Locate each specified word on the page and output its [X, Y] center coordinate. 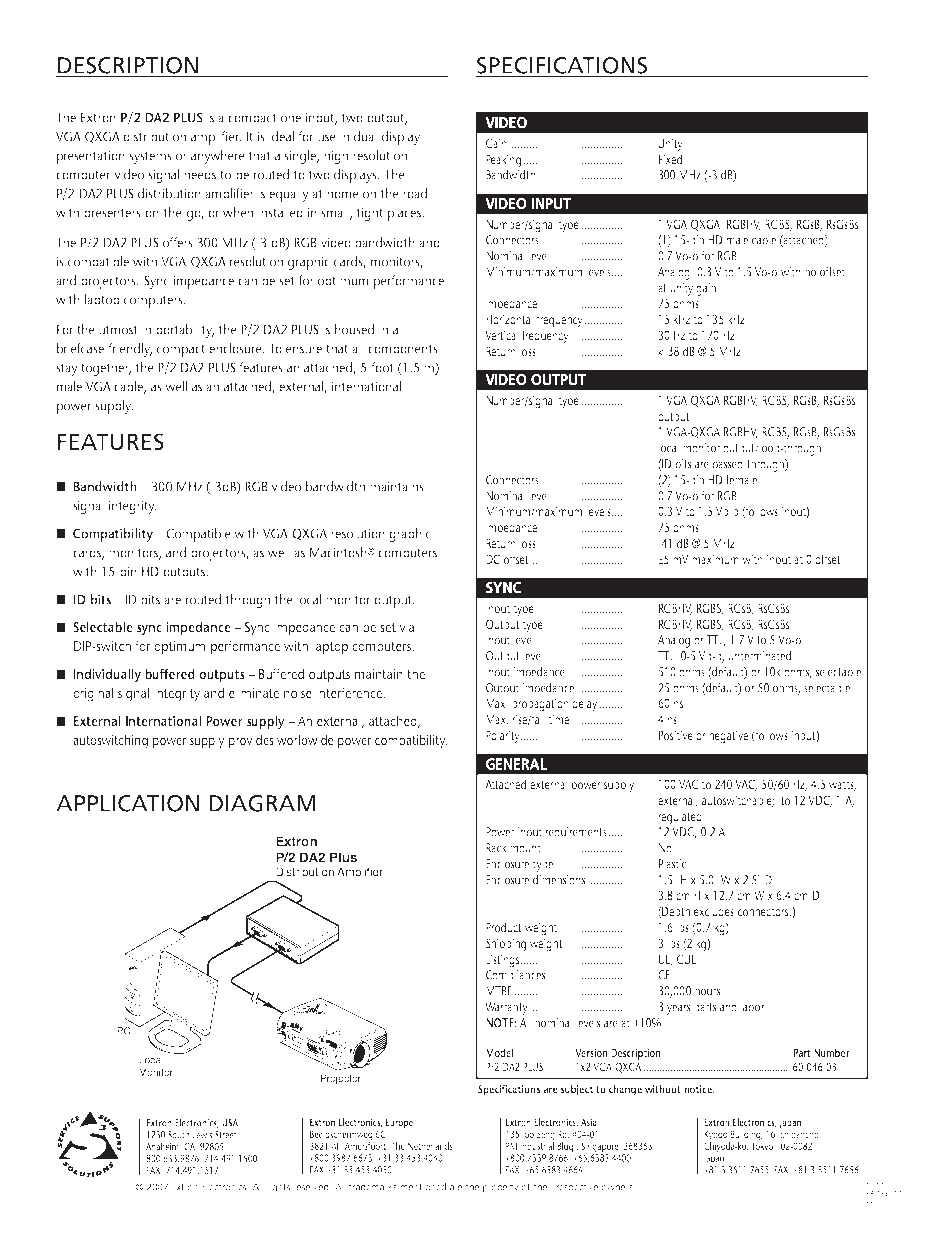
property [501, 1188]
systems [150, 157]
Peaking [503, 161]
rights [278, 1188]
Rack [496, 848]
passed [728, 465]
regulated [680, 818]
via [406, 627]
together [106, 369]
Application [127, 803]
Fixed [670, 159]
